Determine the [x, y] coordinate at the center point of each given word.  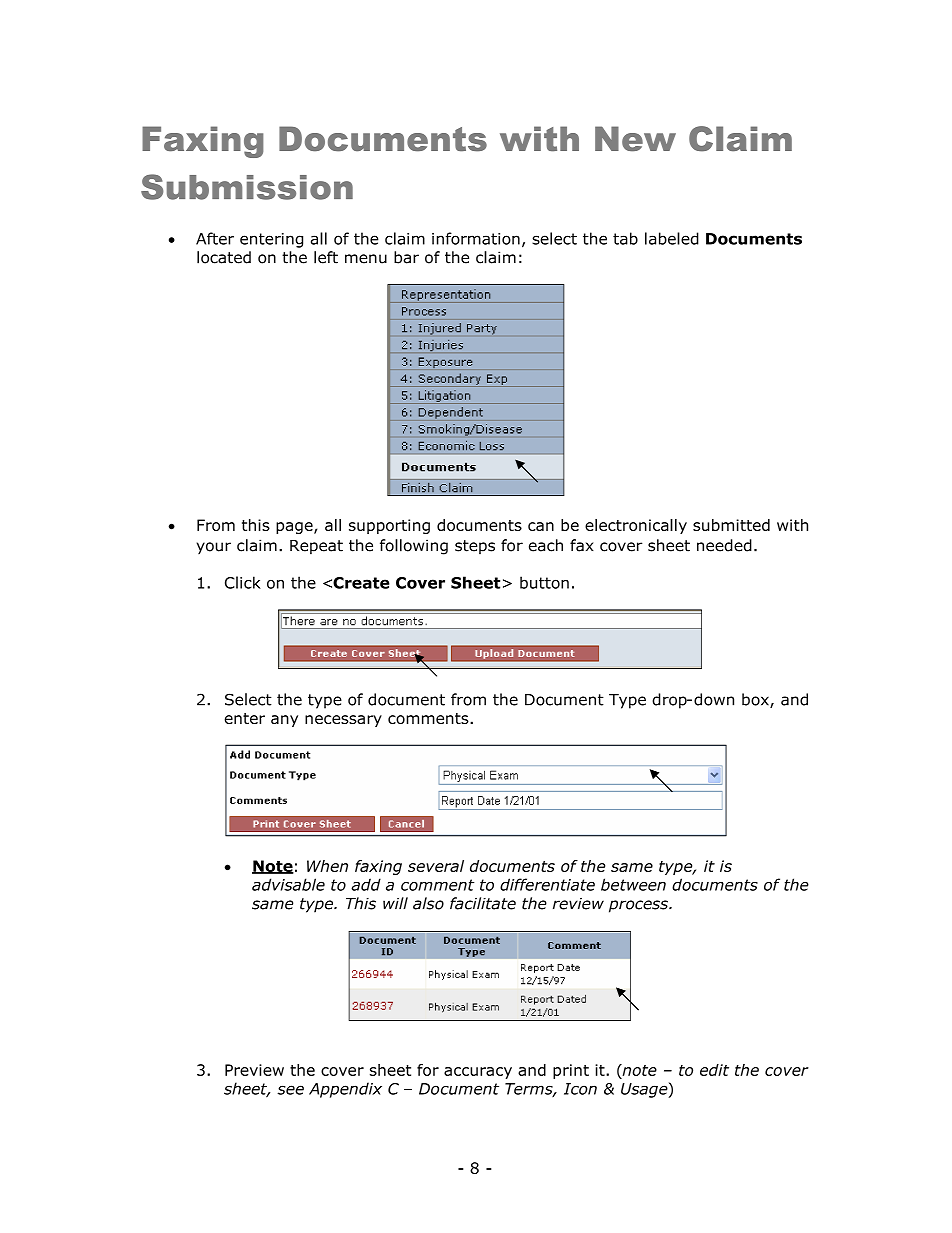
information [476, 238]
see [290, 1090]
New [635, 139]
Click [243, 582]
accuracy [478, 1073]
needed [724, 545]
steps [475, 547]
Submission [247, 187]
